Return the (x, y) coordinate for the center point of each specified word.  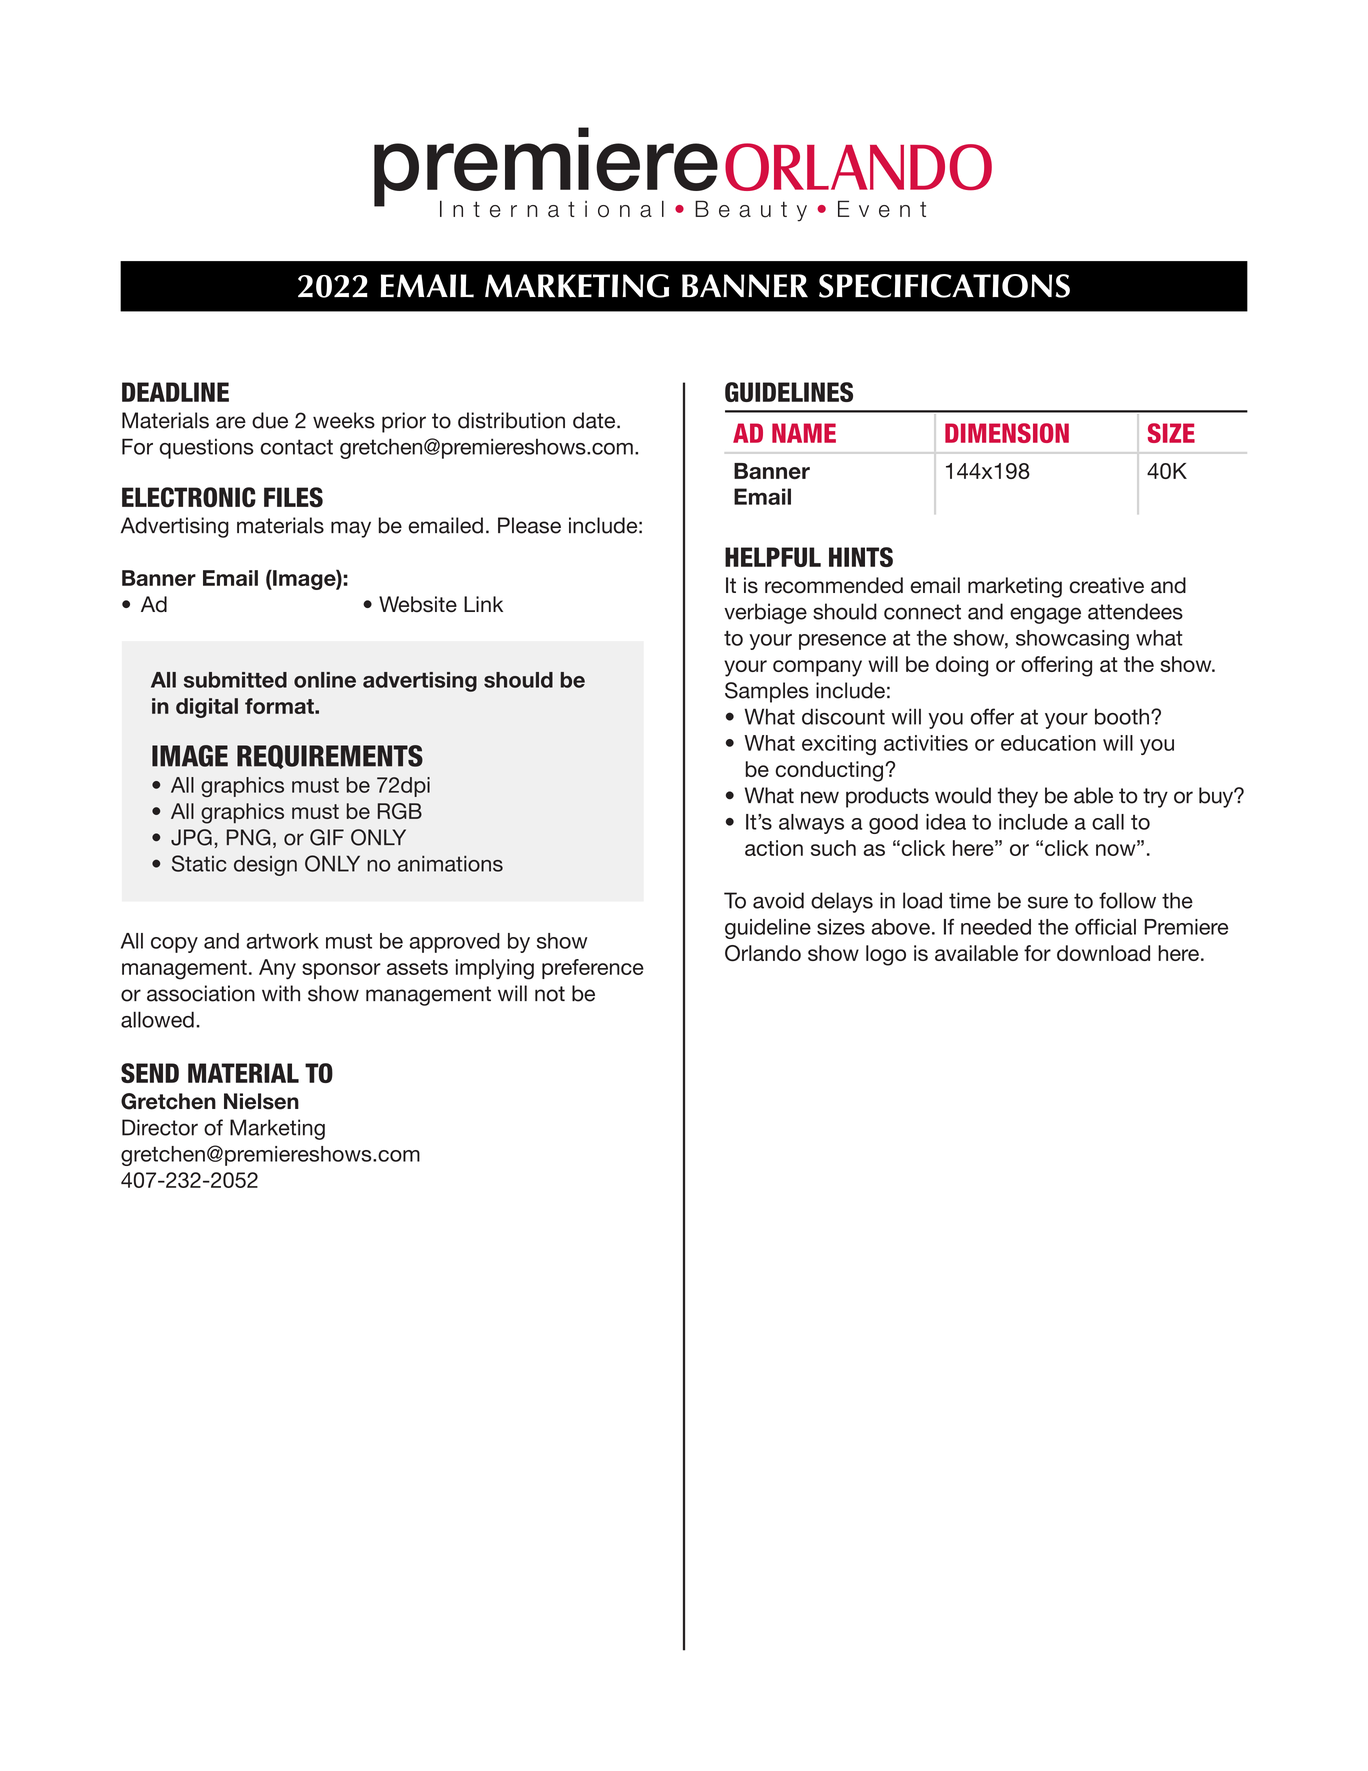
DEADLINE (175, 392)
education (1048, 743)
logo (886, 955)
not (550, 994)
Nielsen (261, 1101)
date (595, 420)
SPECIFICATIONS (944, 286)
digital (207, 708)
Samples (767, 692)
